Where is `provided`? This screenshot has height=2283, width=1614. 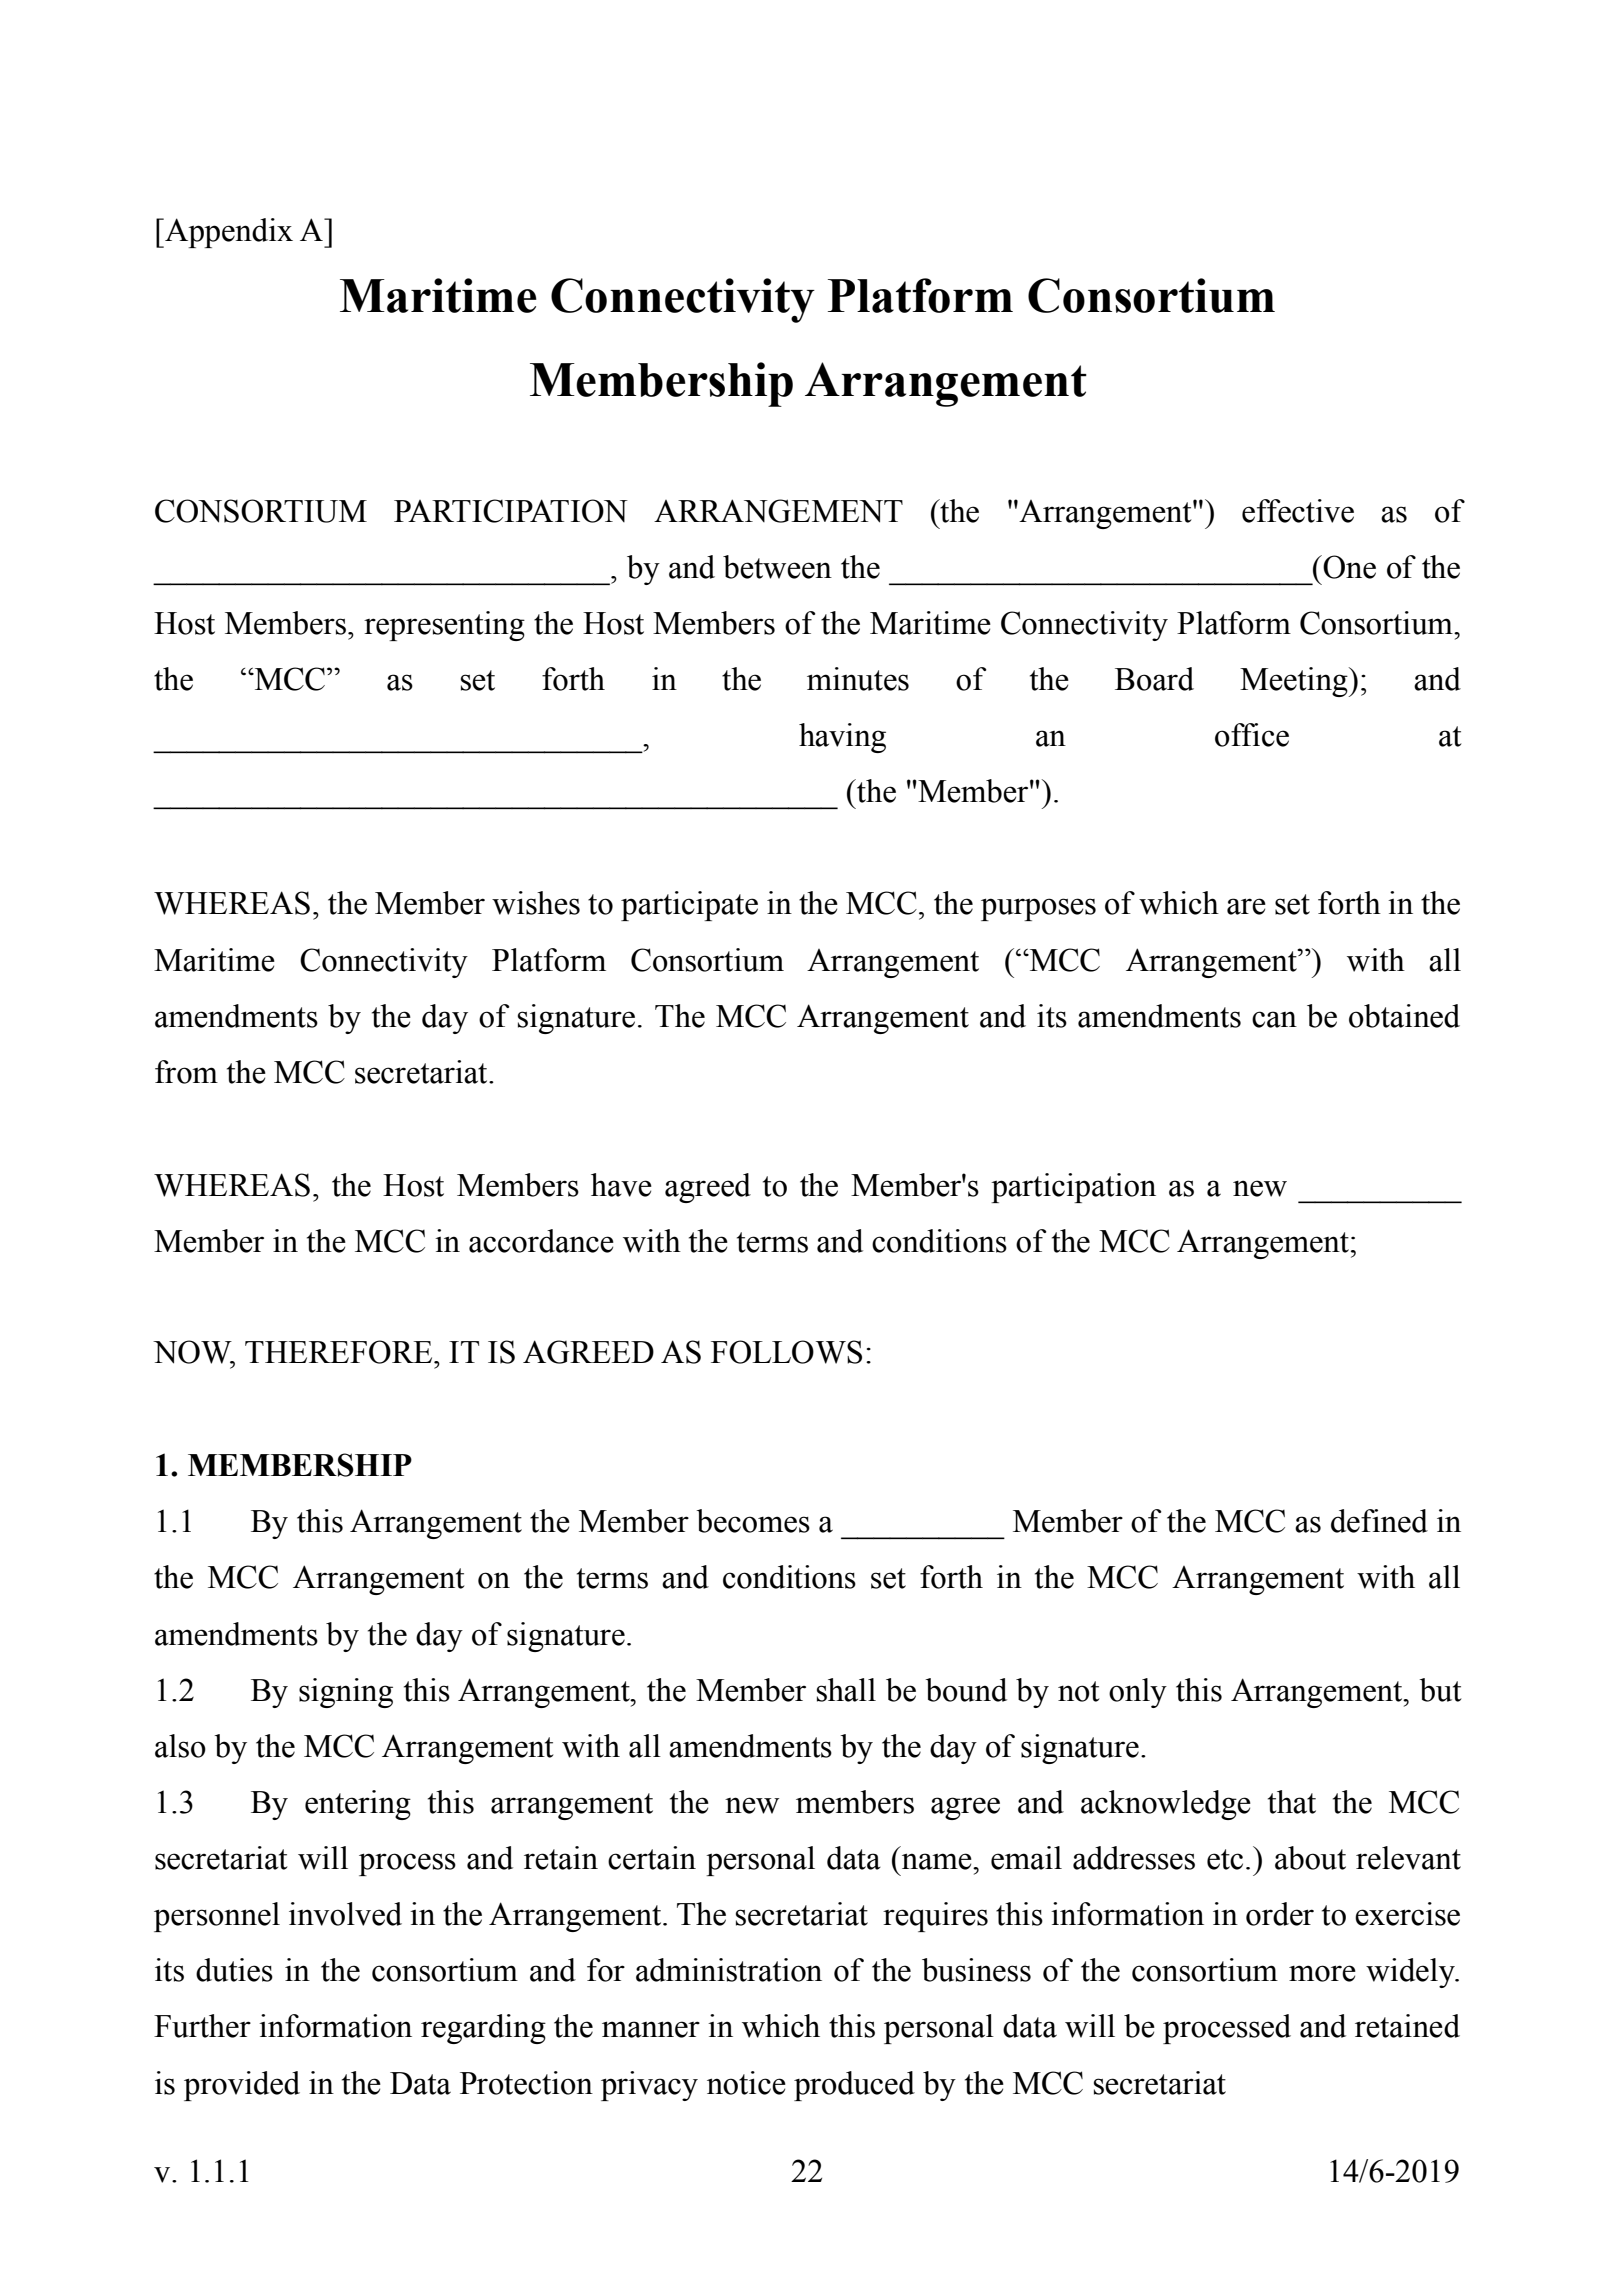 provided is located at coordinates (242, 2086).
